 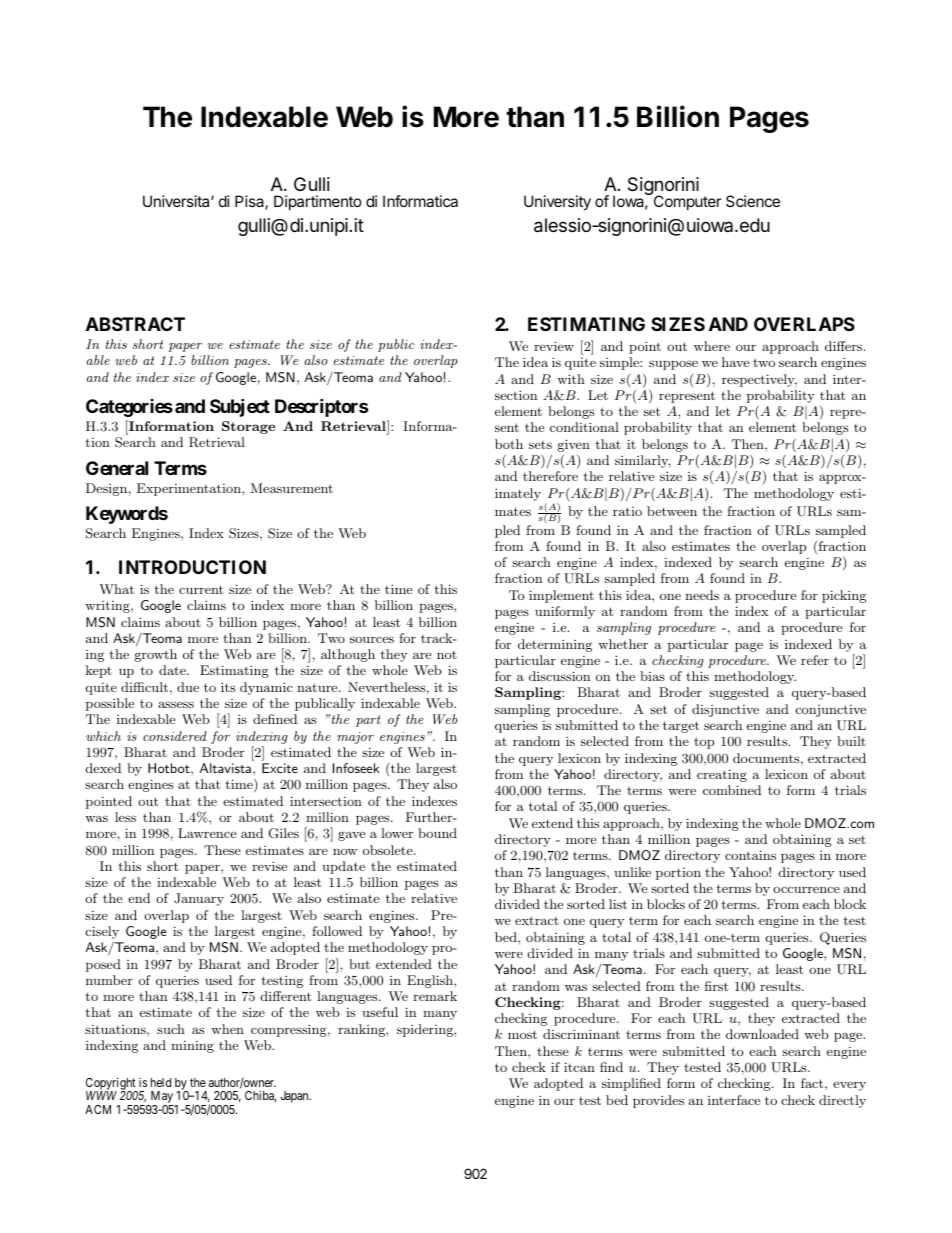 What do you see at coordinates (522, 1034) in the screenshot?
I see `most` at bounding box center [522, 1034].
